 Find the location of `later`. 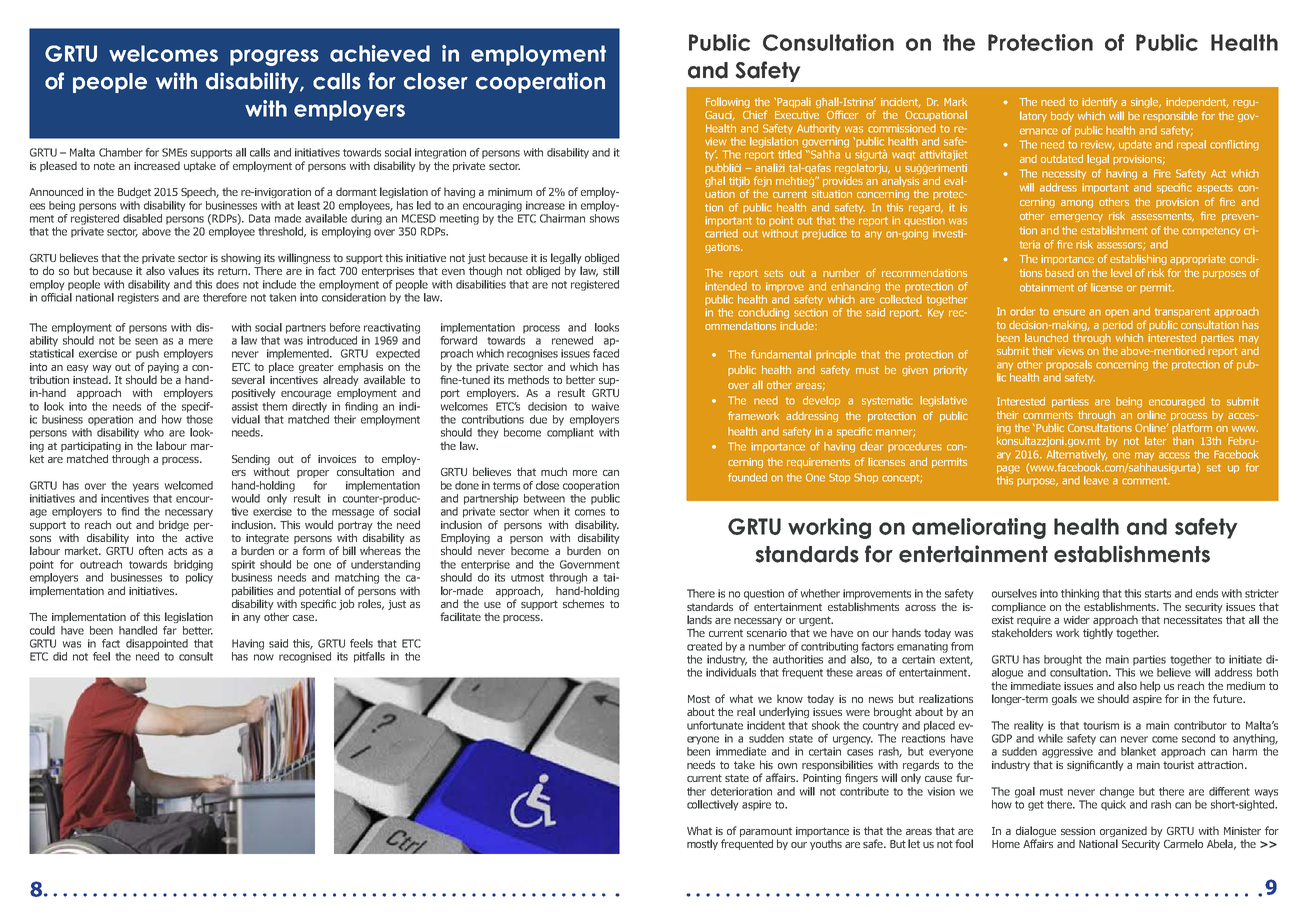

later is located at coordinates (1156, 440).
